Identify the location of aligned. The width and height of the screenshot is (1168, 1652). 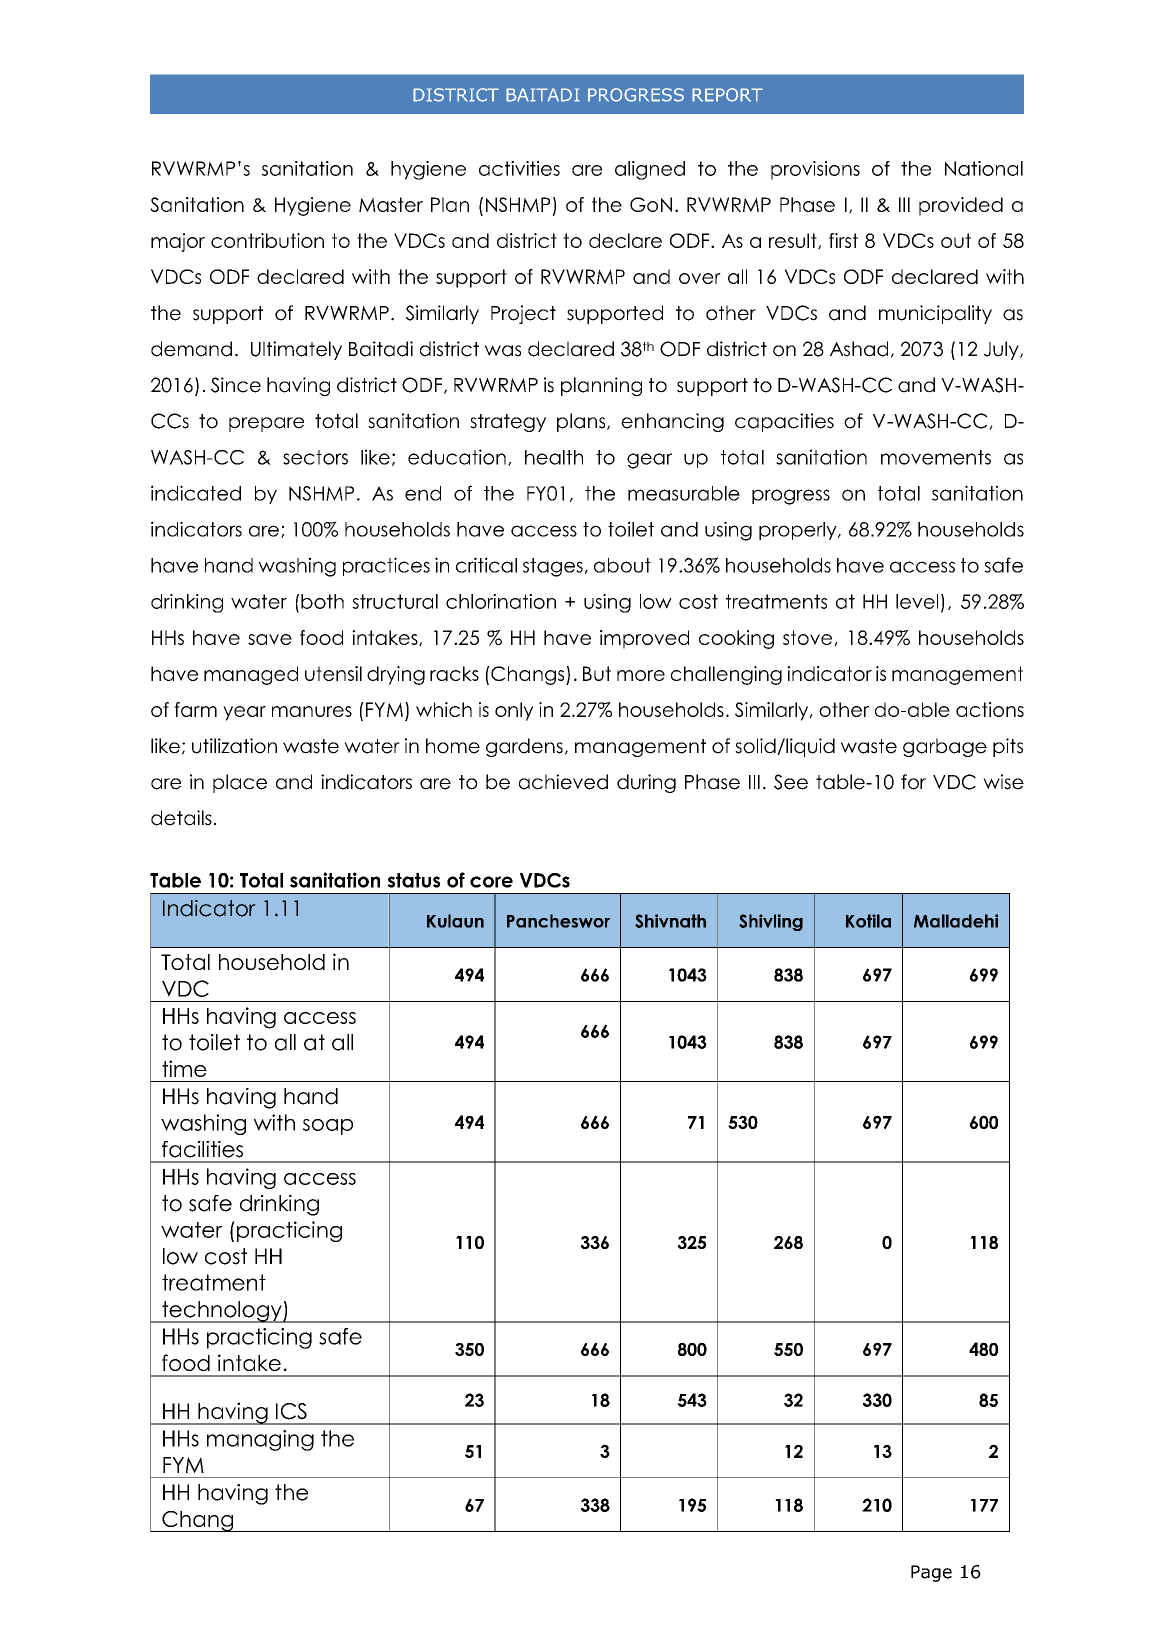
(650, 170).
